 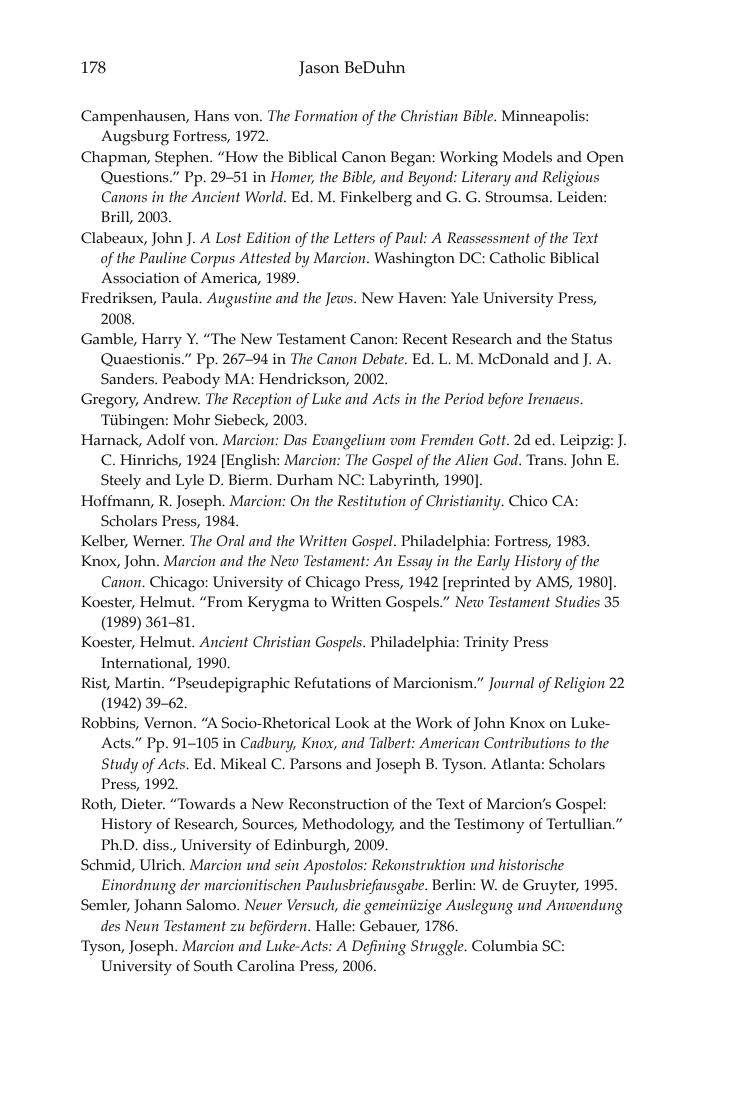 What do you see at coordinates (211, 116) in the page?
I see `Hans` at bounding box center [211, 116].
